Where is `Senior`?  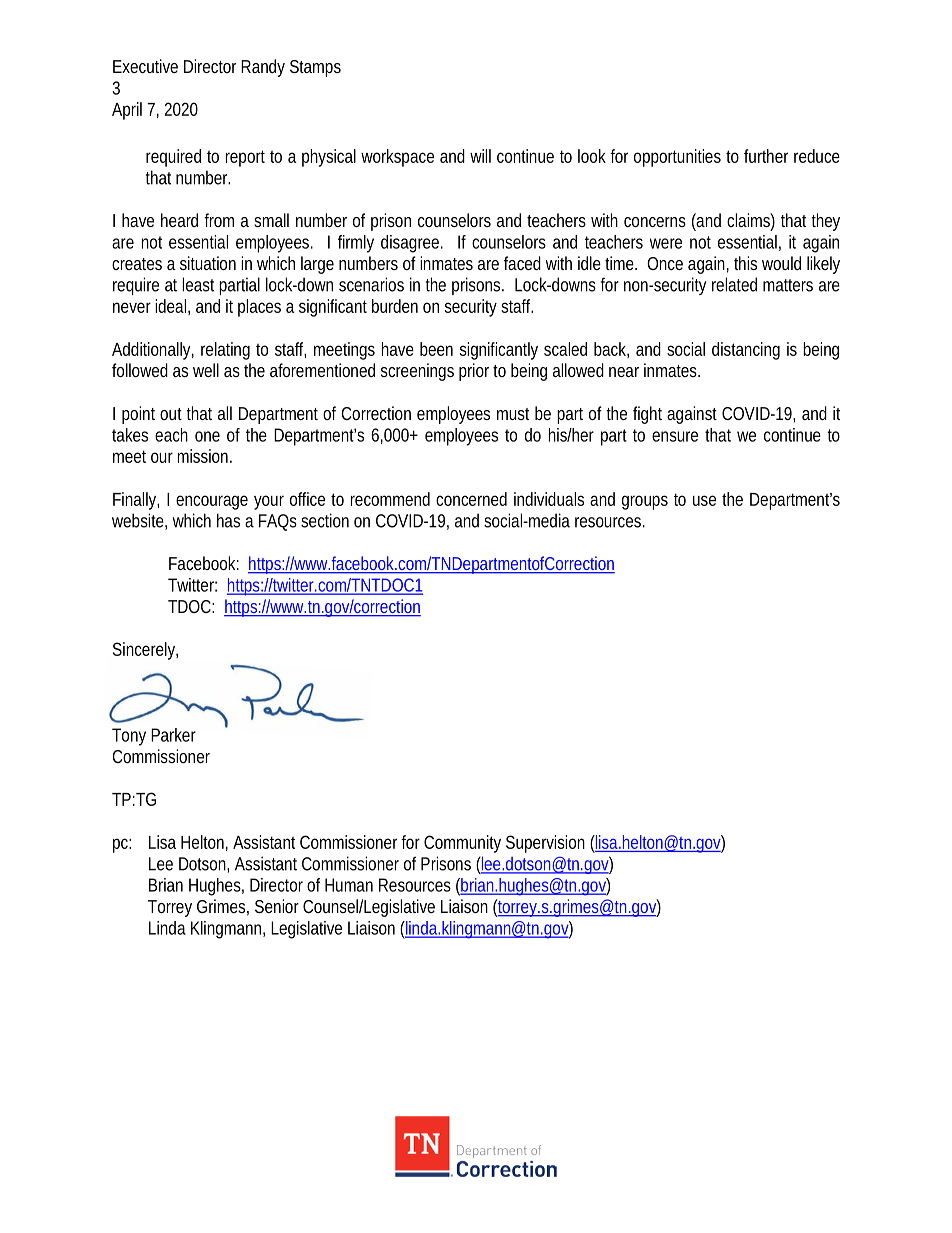
Senior is located at coordinates (277, 906).
